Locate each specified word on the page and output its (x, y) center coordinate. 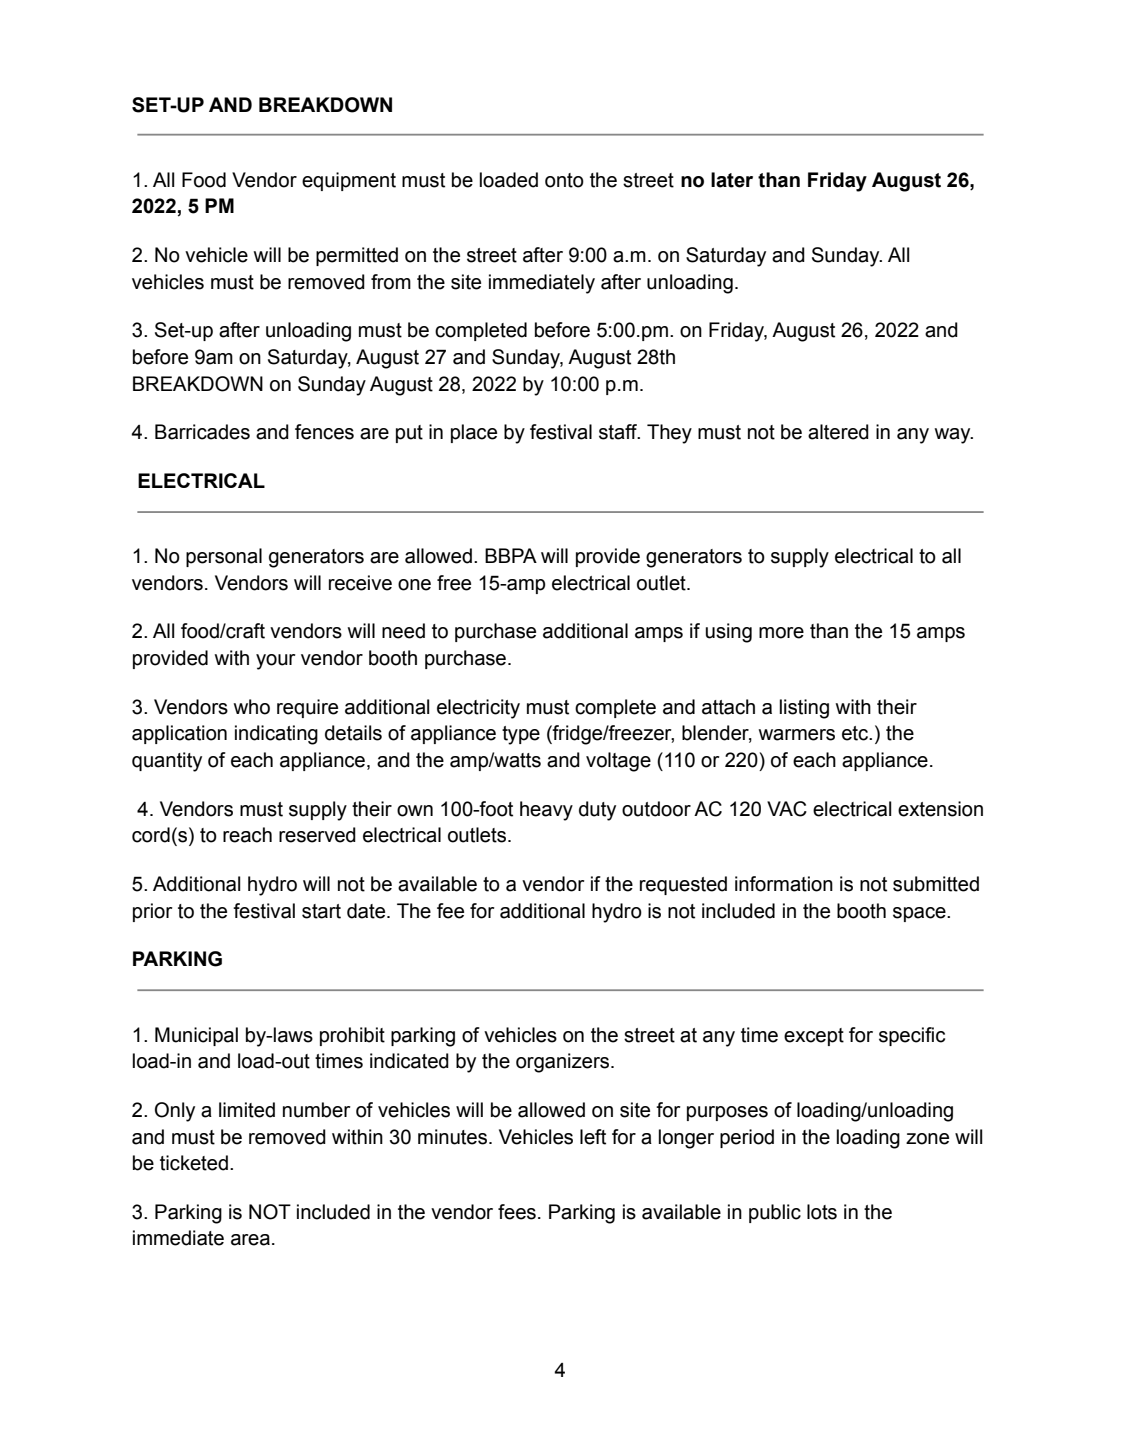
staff (619, 432)
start (321, 911)
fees (517, 1212)
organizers (562, 1063)
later (732, 180)
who (252, 707)
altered (838, 432)
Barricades (202, 432)
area (250, 1240)
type (521, 735)
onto (564, 180)
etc (856, 733)
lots (822, 1212)
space (920, 914)
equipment (349, 181)
